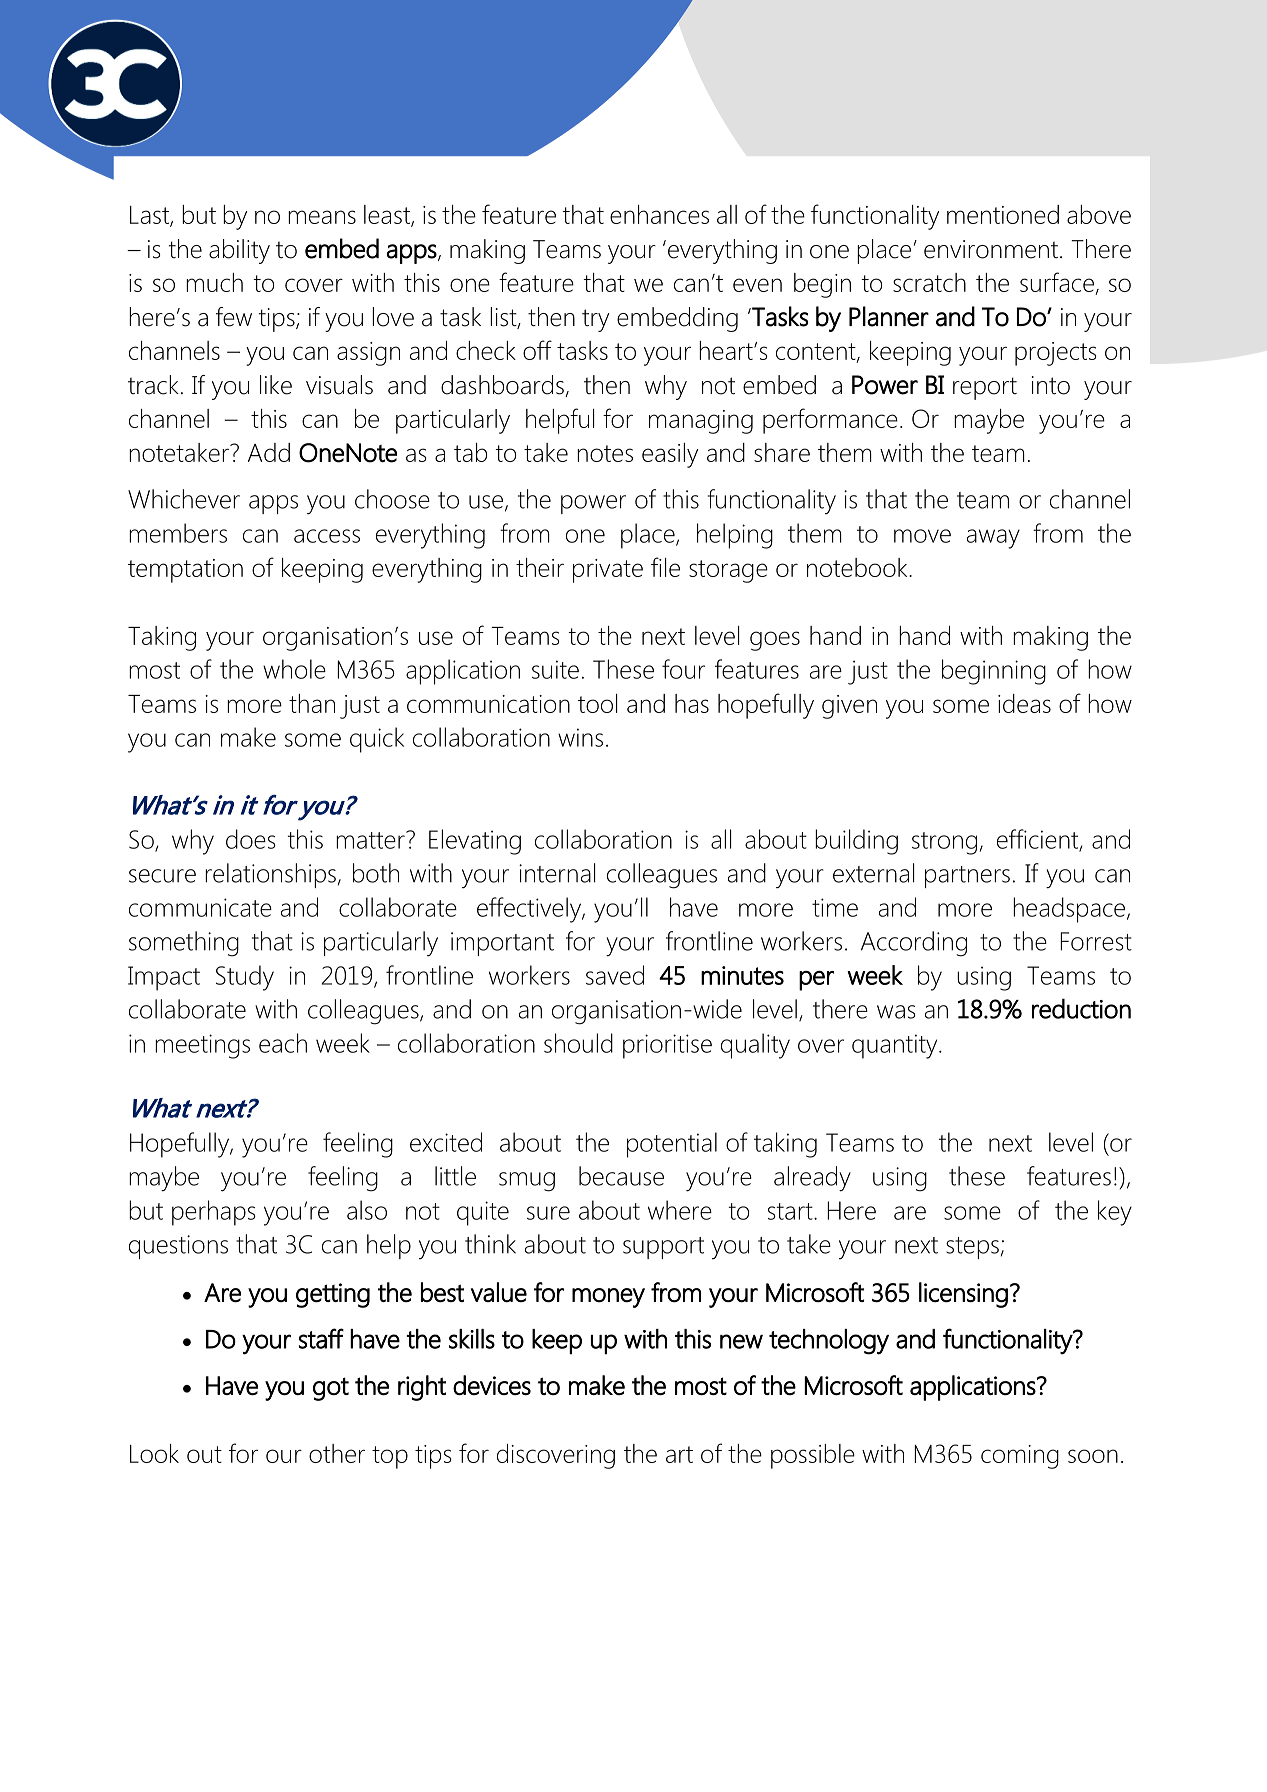  Describe the element at coordinates (659, 214) in the page. I see `enhances` at that location.
